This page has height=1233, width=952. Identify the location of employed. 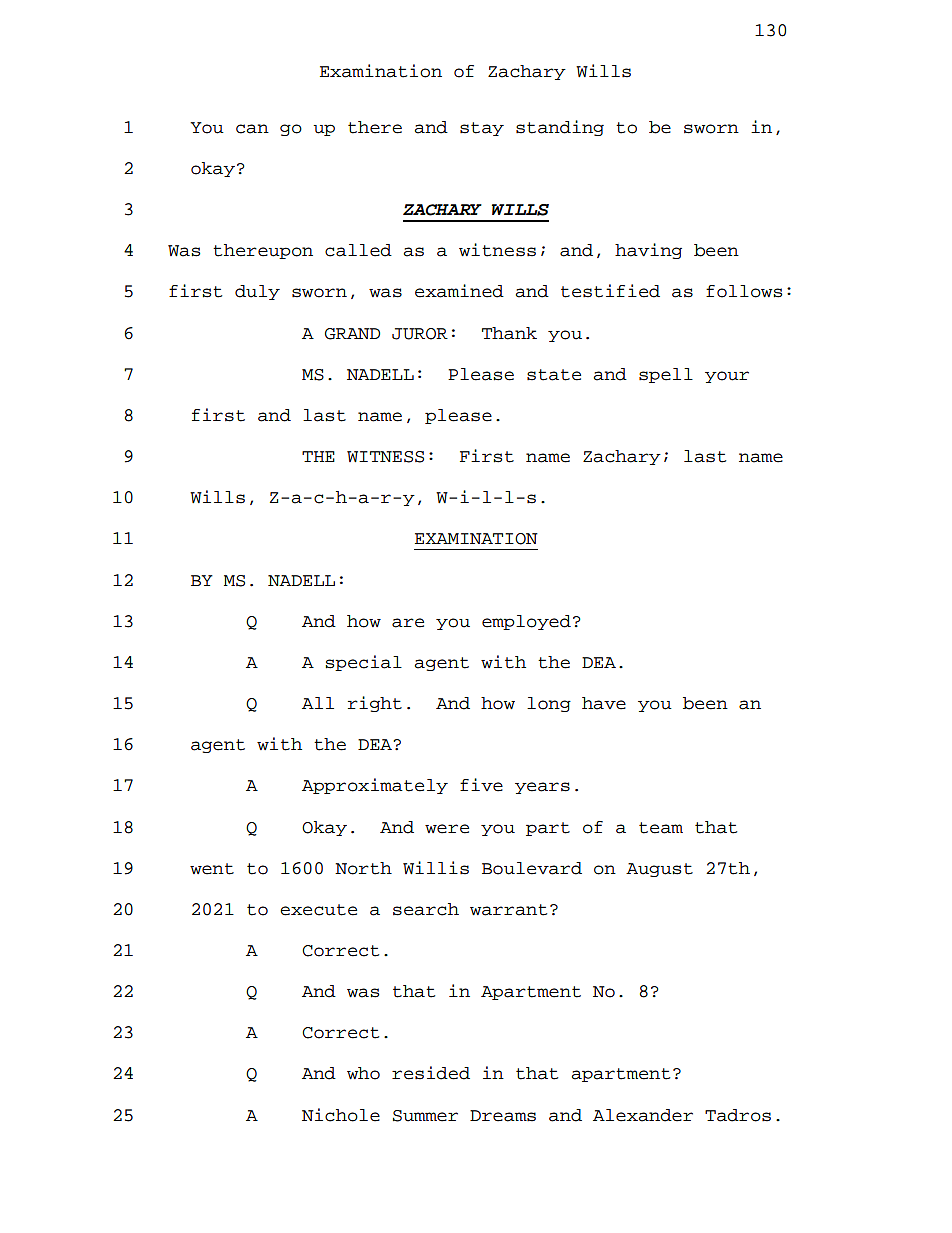
(526, 622).
